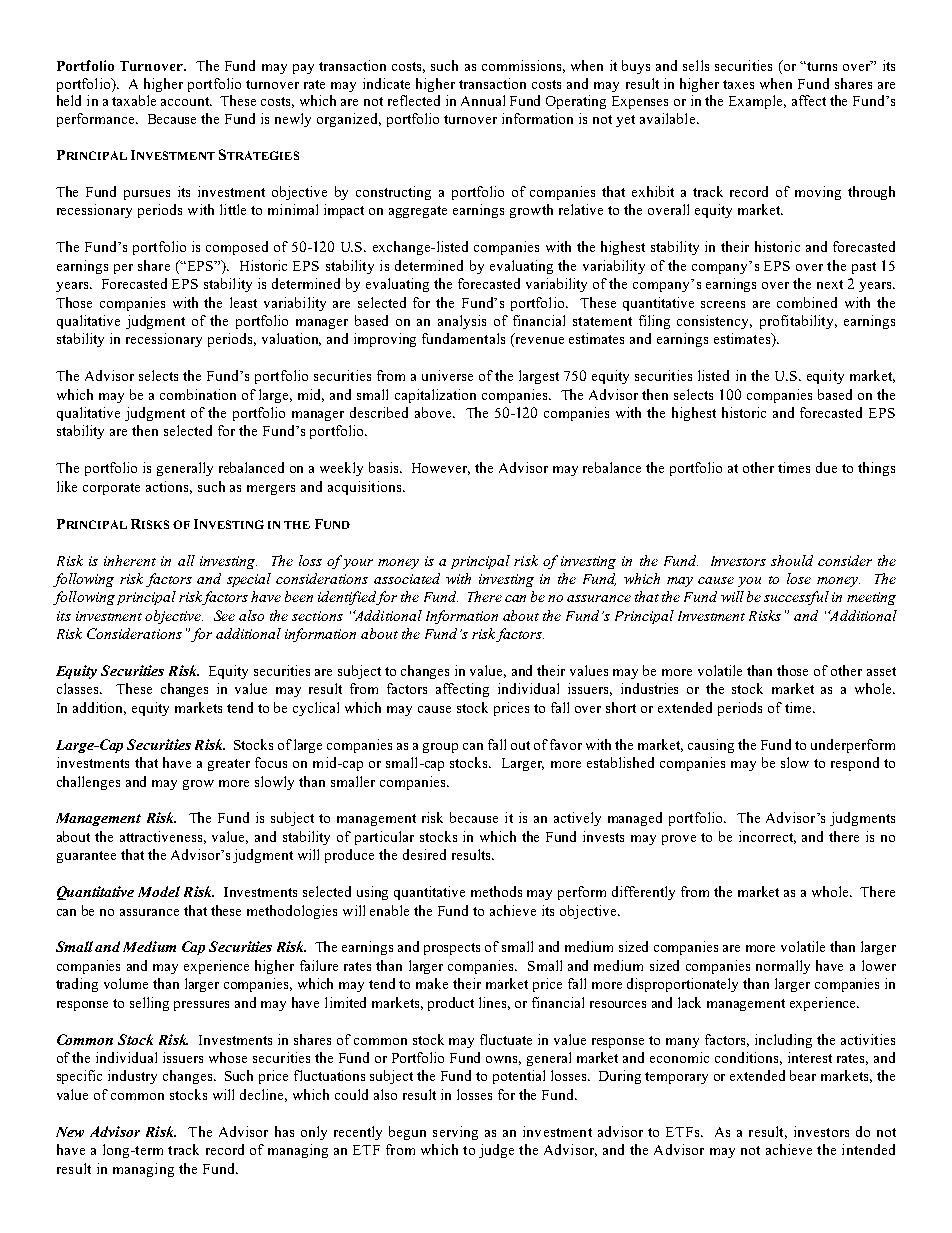 The image size is (952, 1233). What do you see at coordinates (186, 101) in the document?
I see `account` at bounding box center [186, 101].
